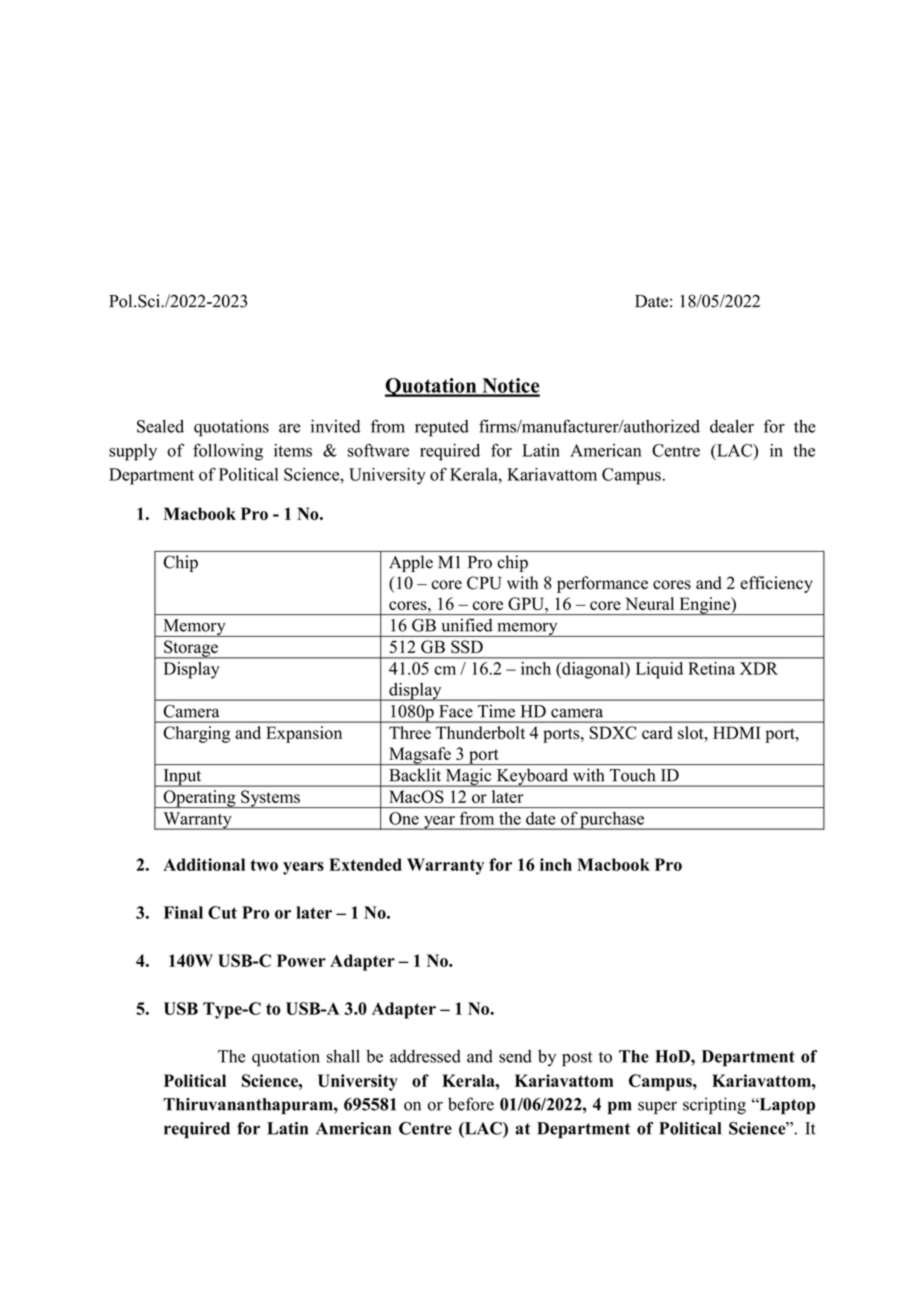  Describe the element at coordinates (442, 428) in the page. I see `reputed` at that location.
